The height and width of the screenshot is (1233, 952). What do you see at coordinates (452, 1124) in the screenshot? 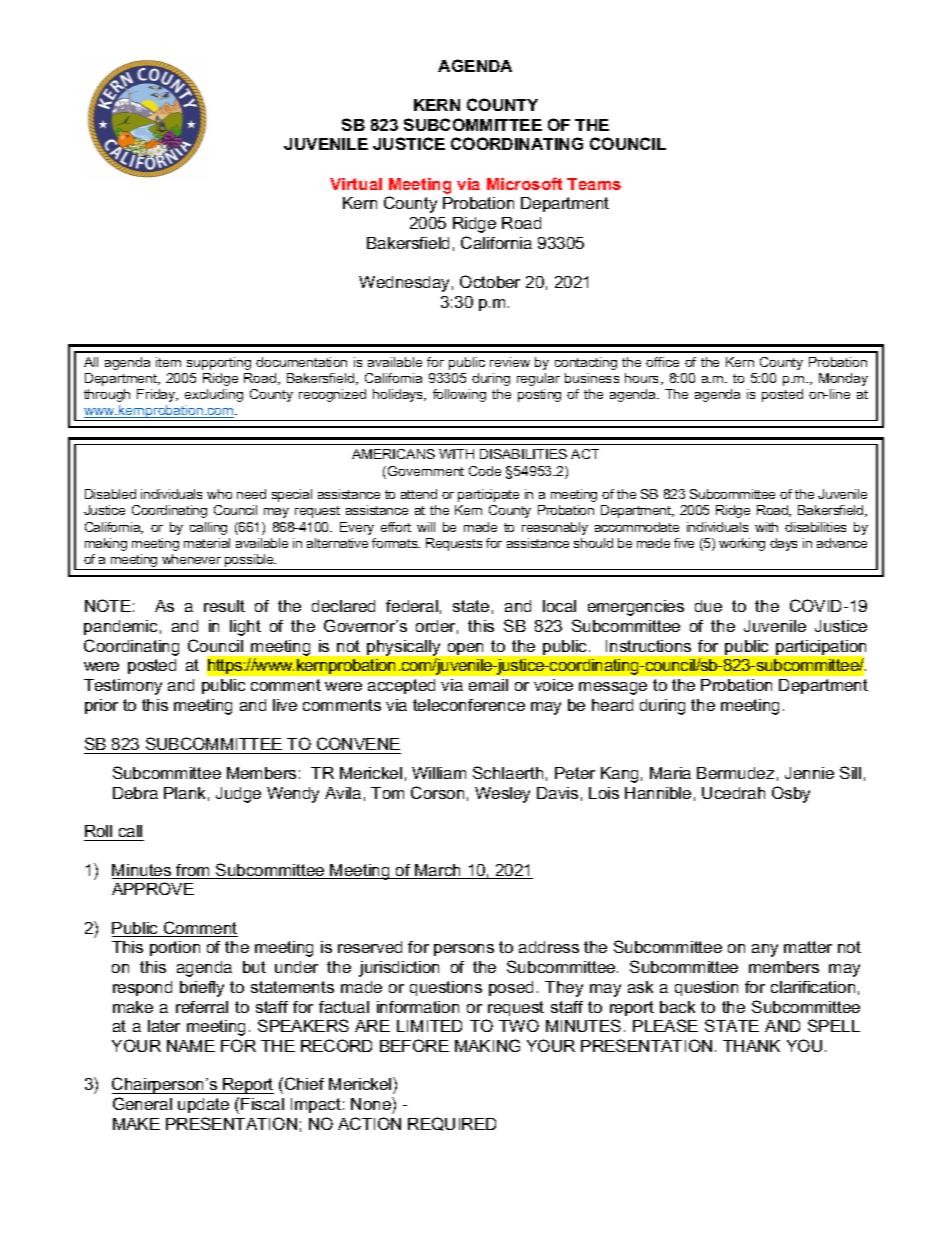
I see `REQUIRED` at bounding box center [452, 1124].
